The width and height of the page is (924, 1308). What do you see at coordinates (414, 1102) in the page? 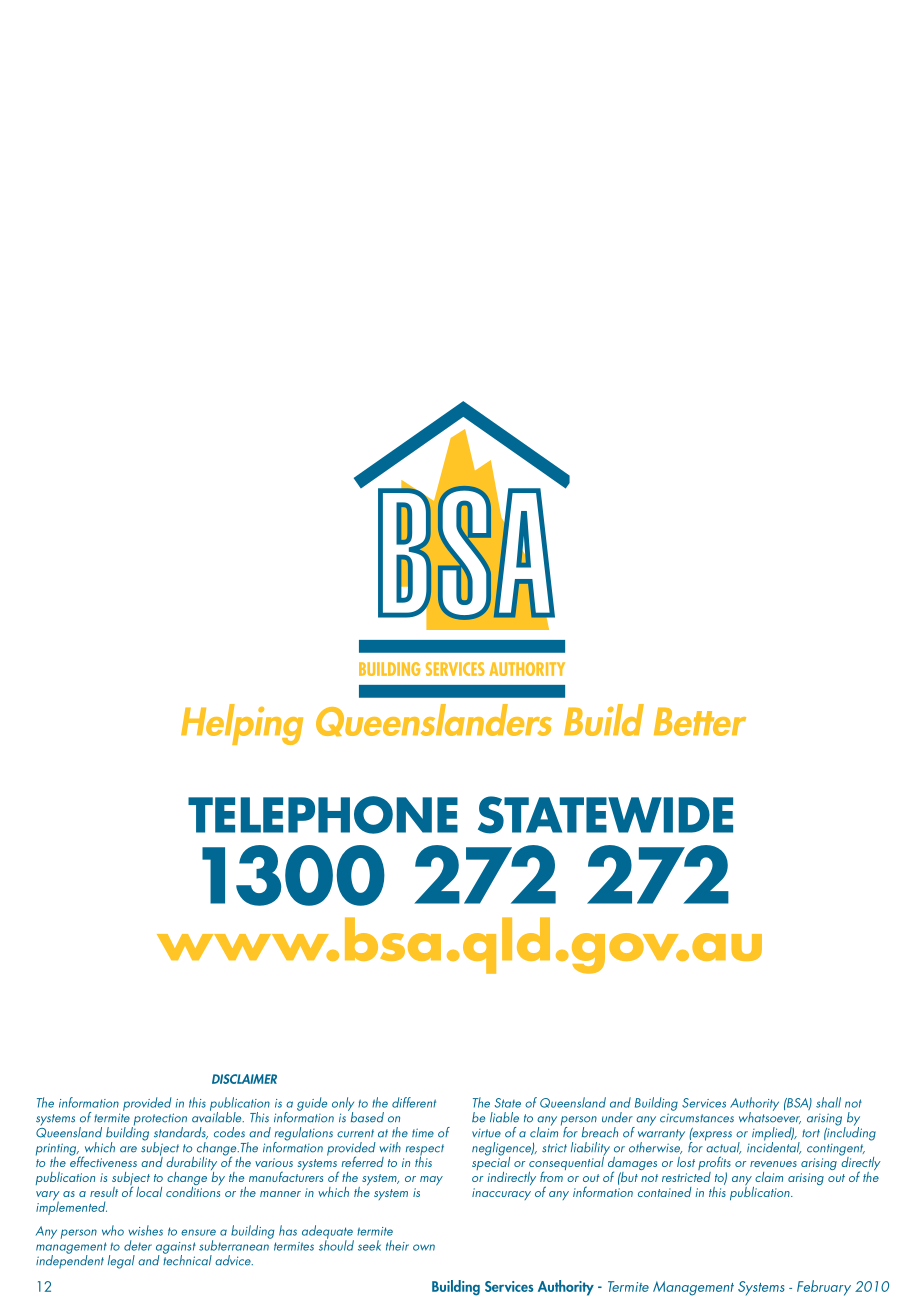
I see `different` at bounding box center [414, 1102].
